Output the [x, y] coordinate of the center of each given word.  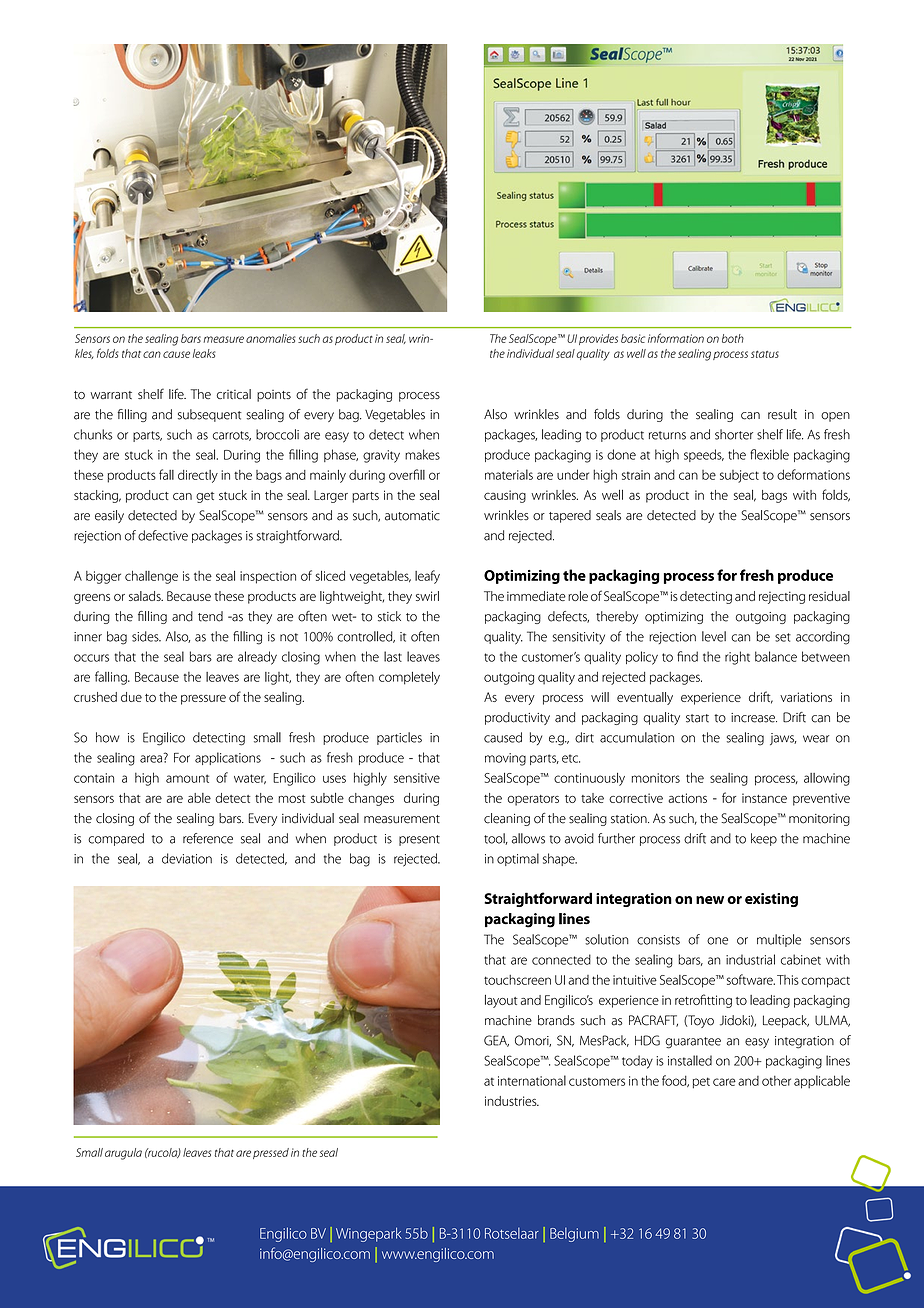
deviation [187, 858]
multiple [779, 940]
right [737, 658]
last [393, 656]
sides [146, 636]
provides [598, 339]
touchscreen [517, 980]
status [765, 354]
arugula [123, 1154]
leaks [204, 353]
